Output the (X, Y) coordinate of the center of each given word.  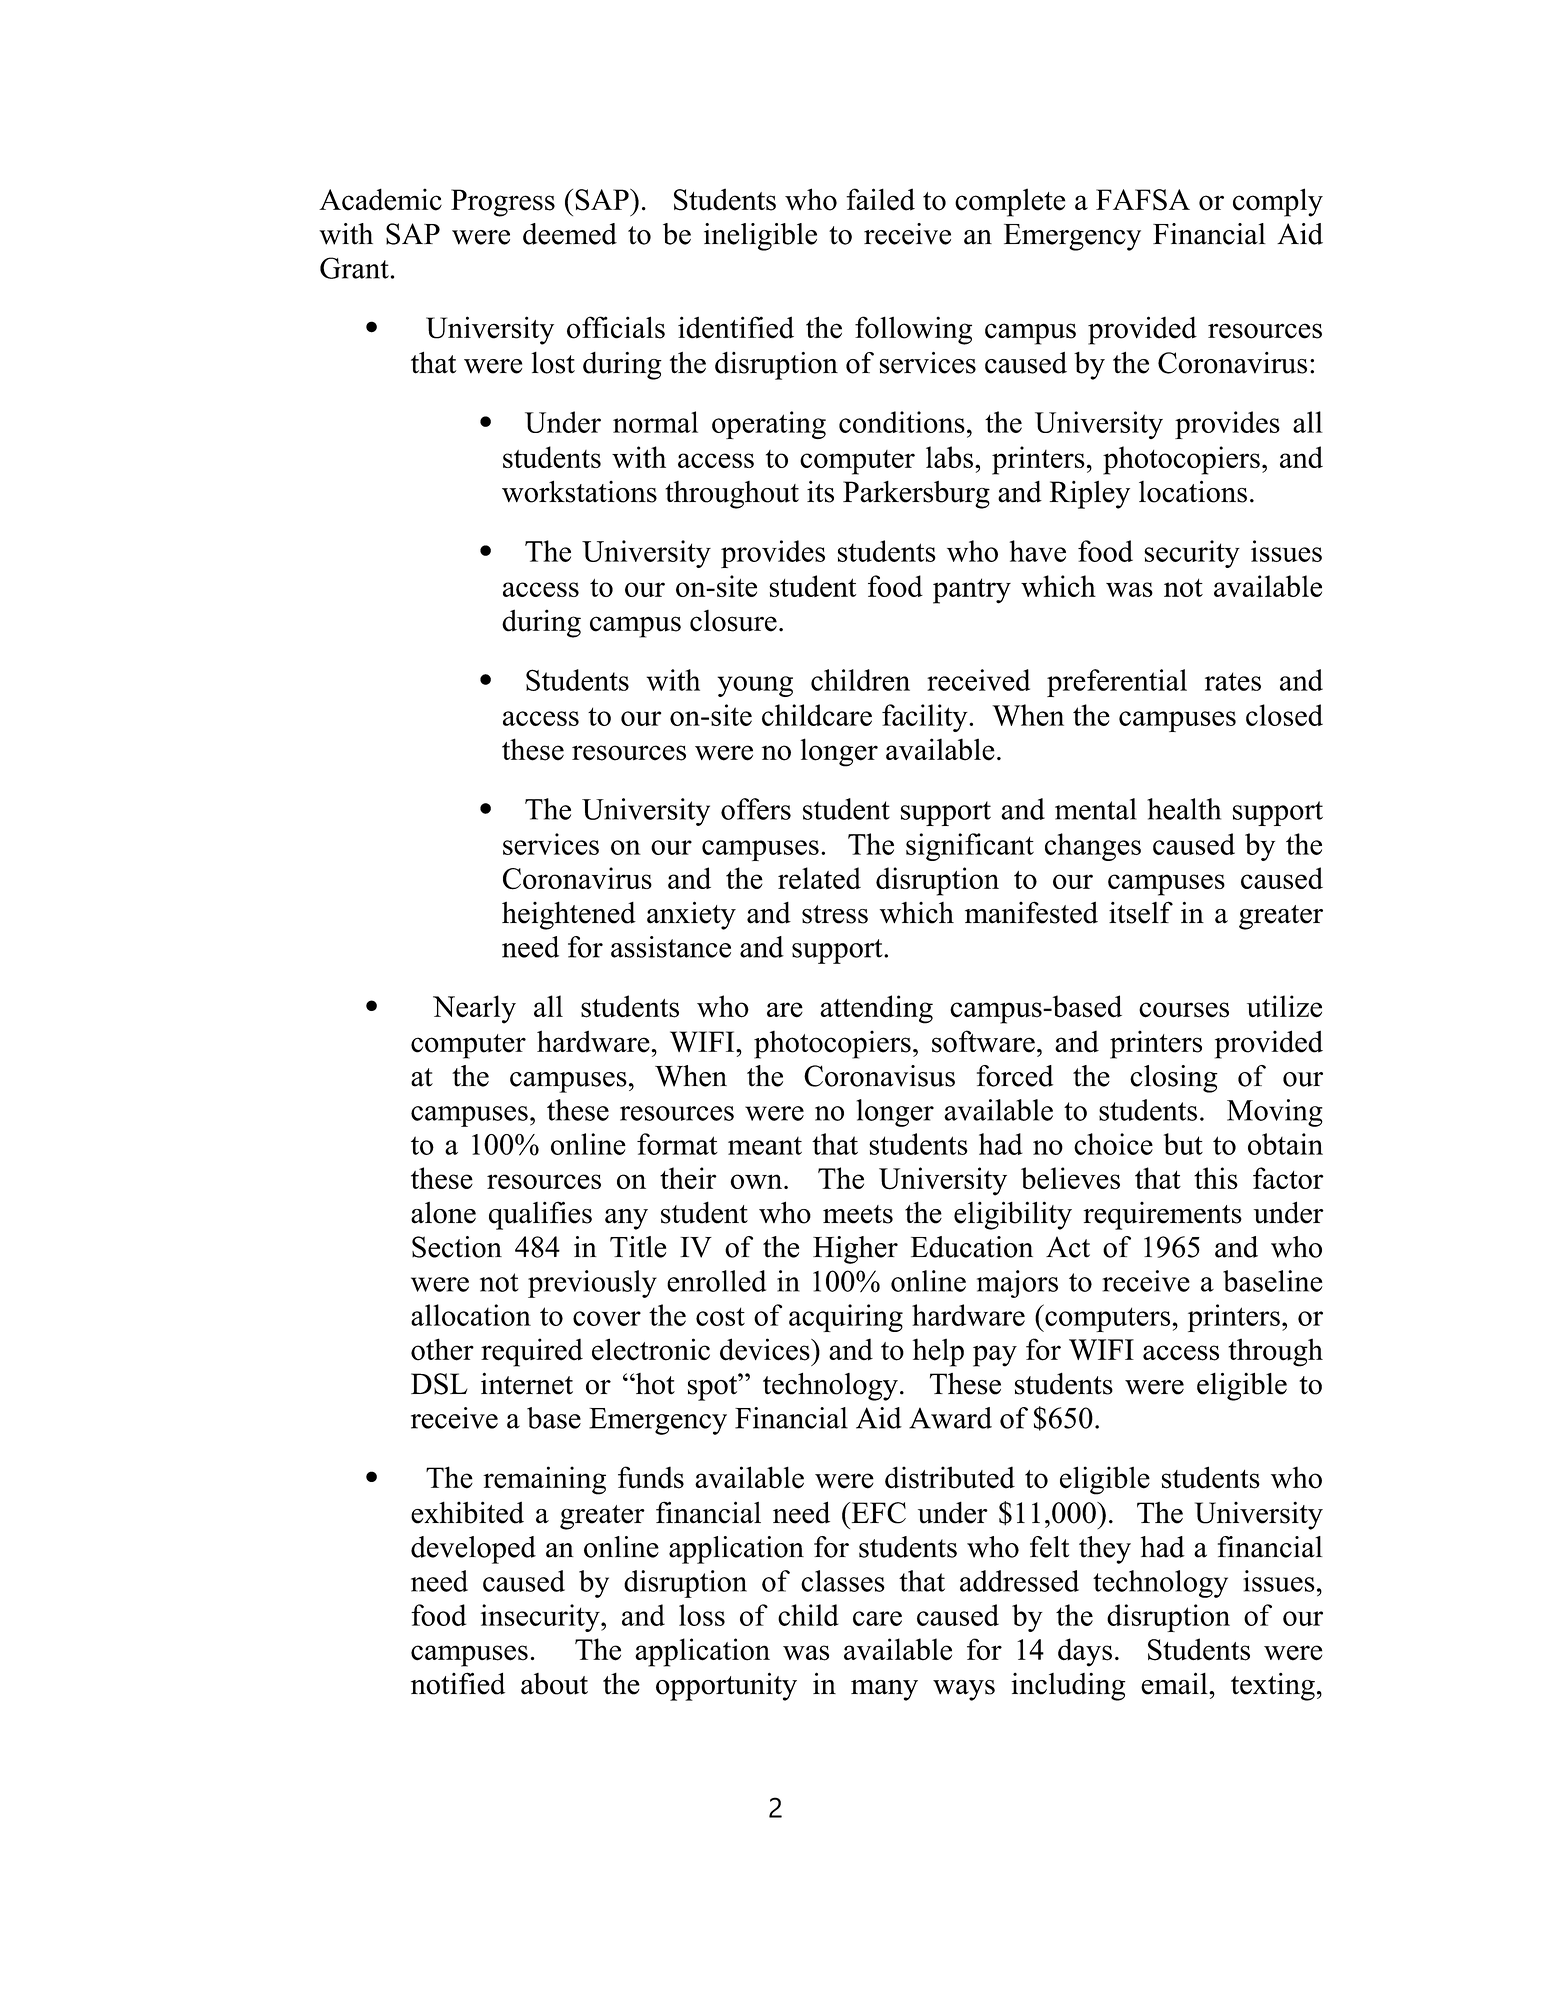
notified (458, 1683)
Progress (503, 203)
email (1175, 1683)
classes (843, 1581)
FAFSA (1143, 200)
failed (880, 199)
